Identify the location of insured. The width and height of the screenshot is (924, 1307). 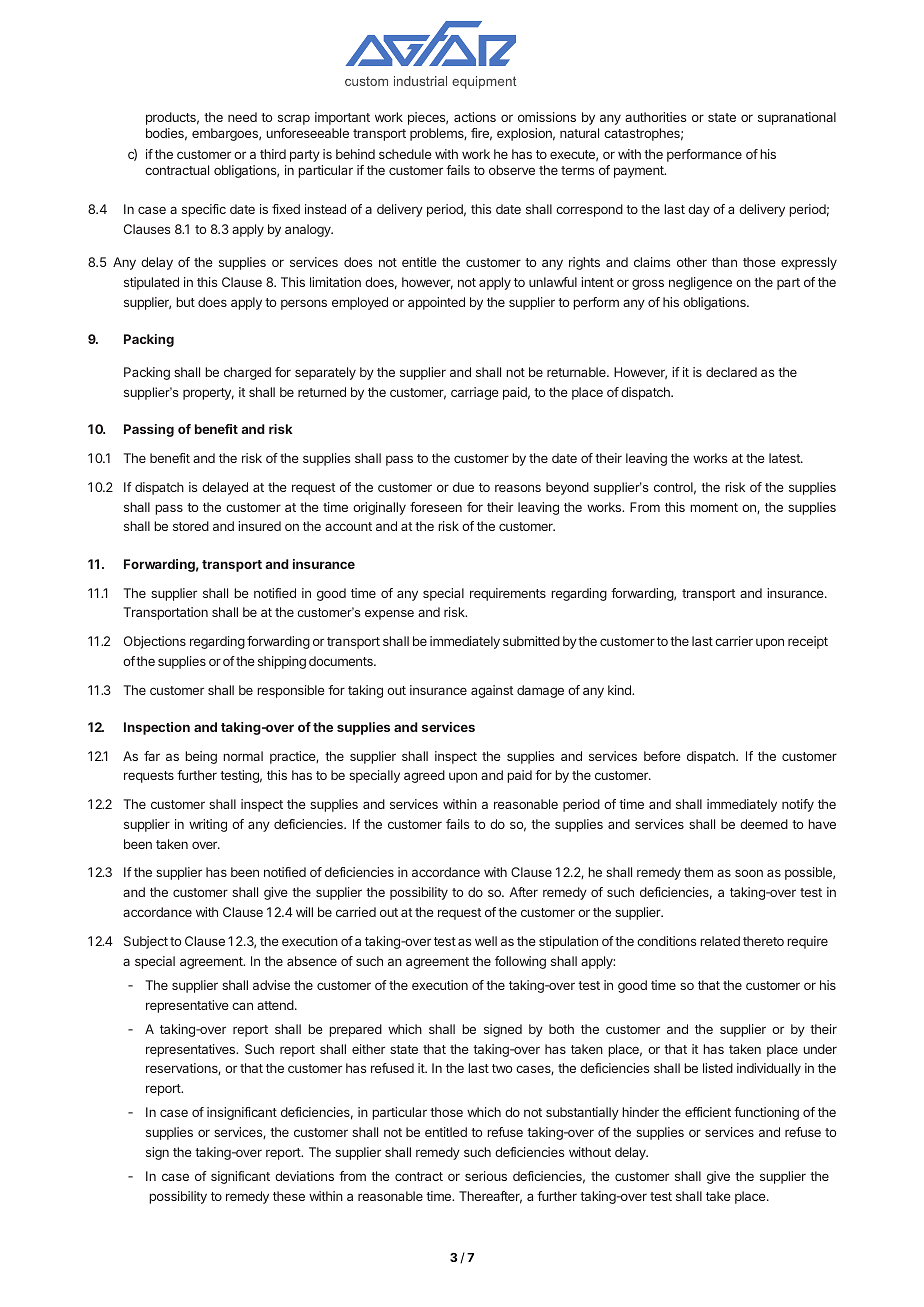
(259, 526).
